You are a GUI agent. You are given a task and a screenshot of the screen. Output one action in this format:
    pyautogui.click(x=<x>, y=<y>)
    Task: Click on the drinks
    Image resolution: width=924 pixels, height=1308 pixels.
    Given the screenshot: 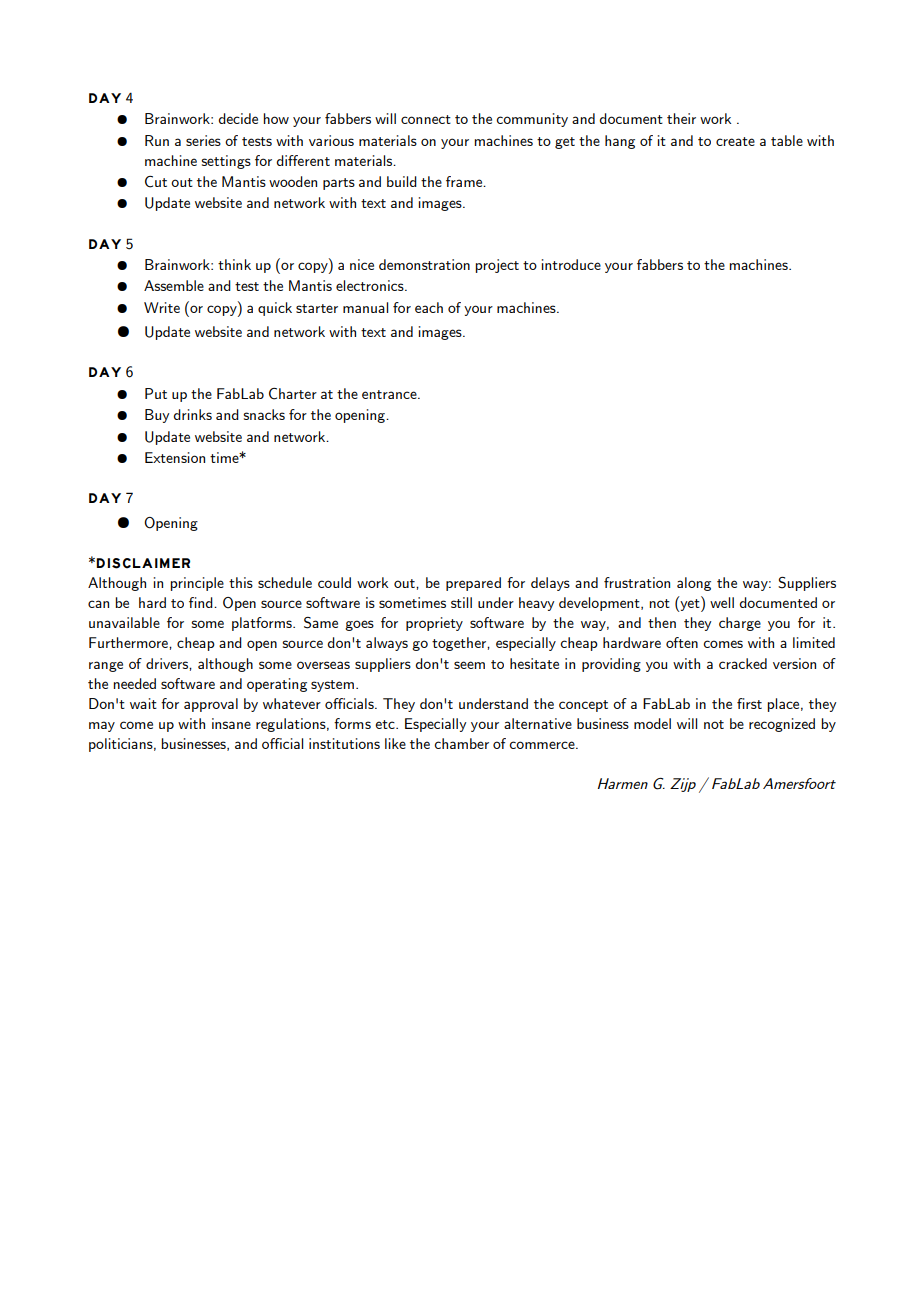 What is the action you would take?
    pyautogui.click(x=192, y=414)
